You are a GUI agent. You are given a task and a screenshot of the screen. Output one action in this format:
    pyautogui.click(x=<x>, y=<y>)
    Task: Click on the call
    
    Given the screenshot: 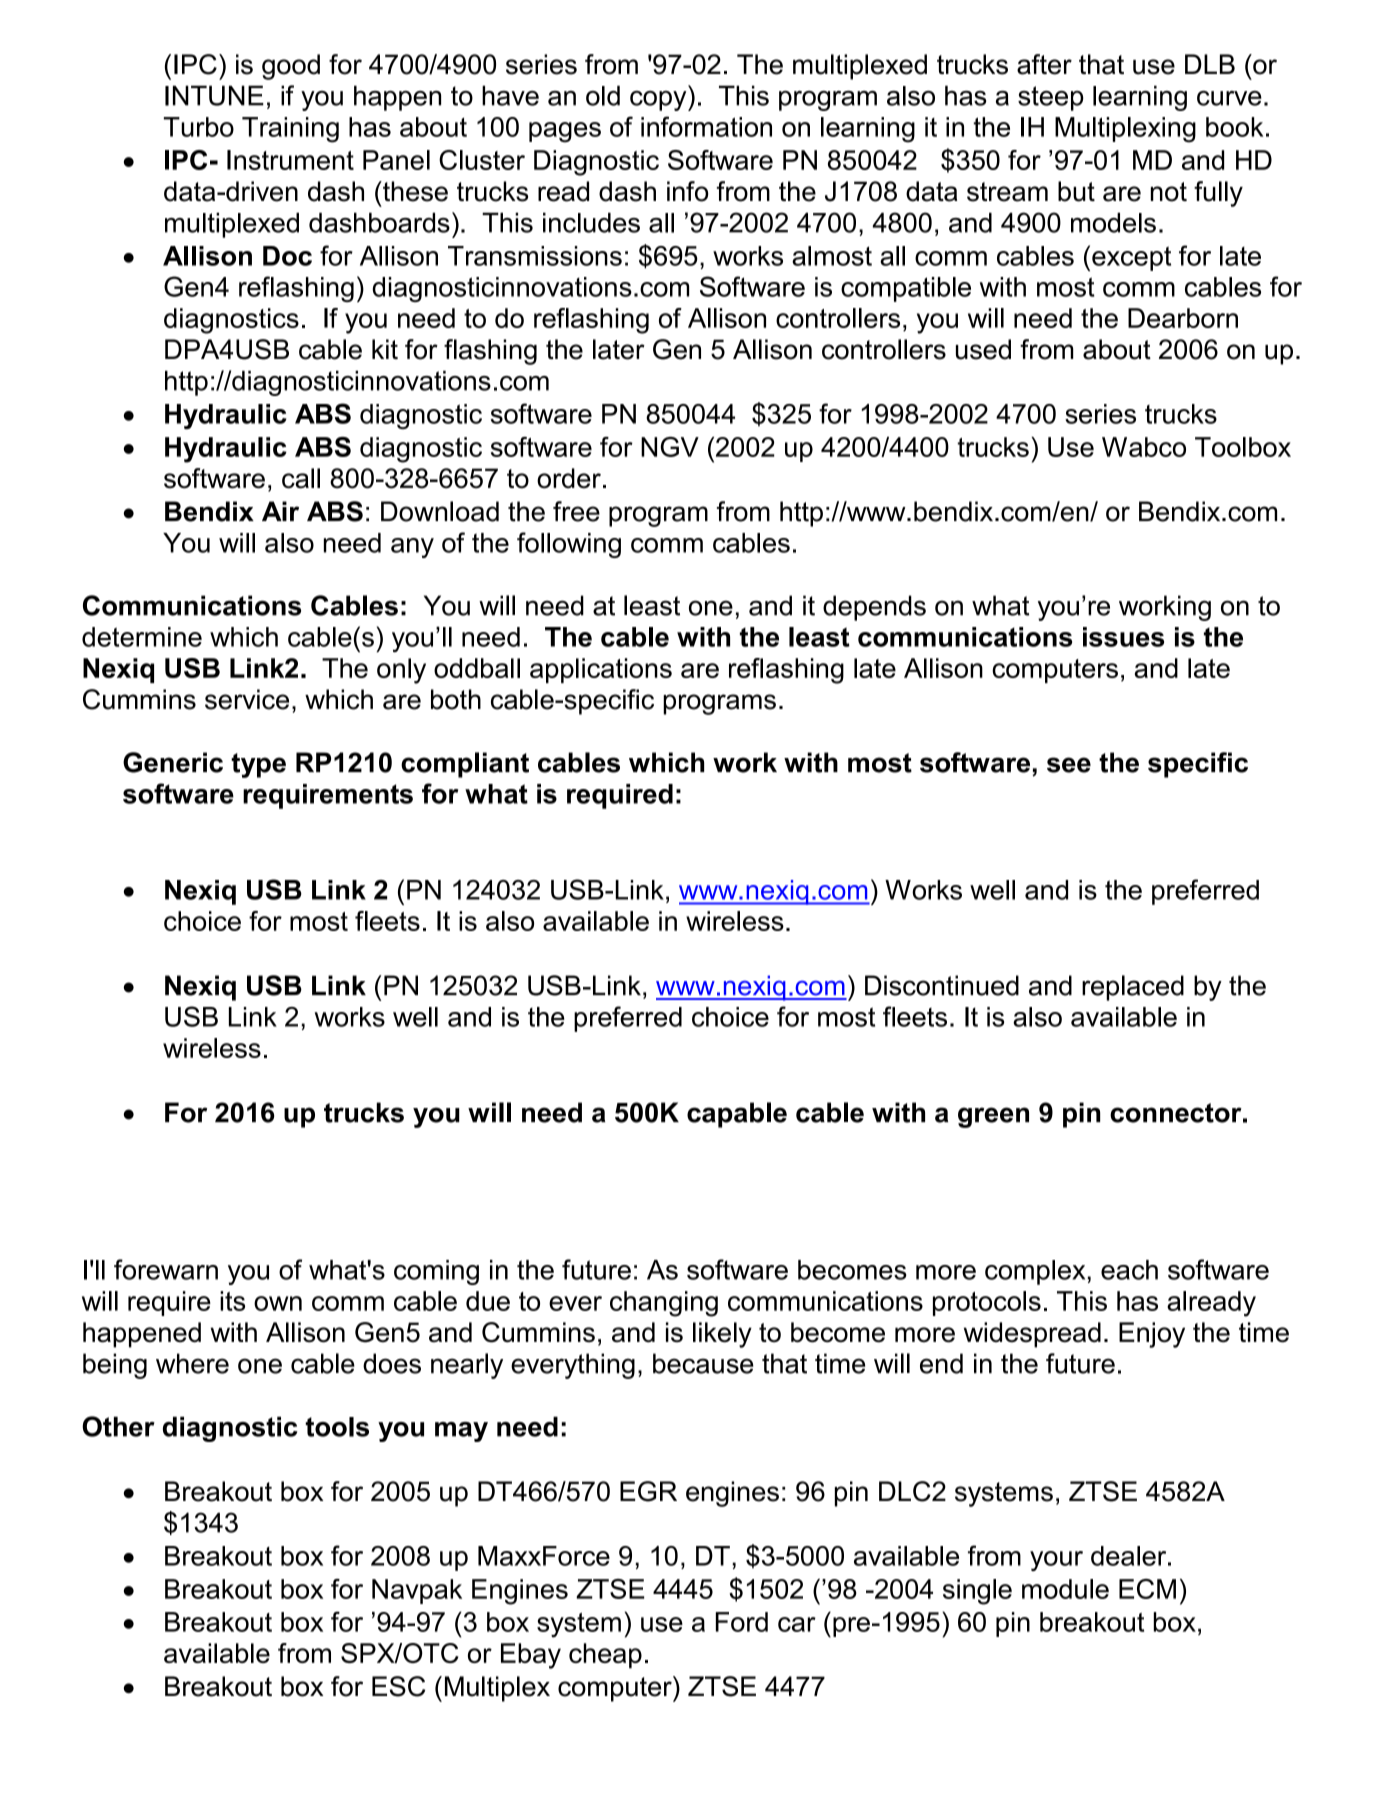 What is the action you would take?
    pyautogui.click(x=301, y=478)
